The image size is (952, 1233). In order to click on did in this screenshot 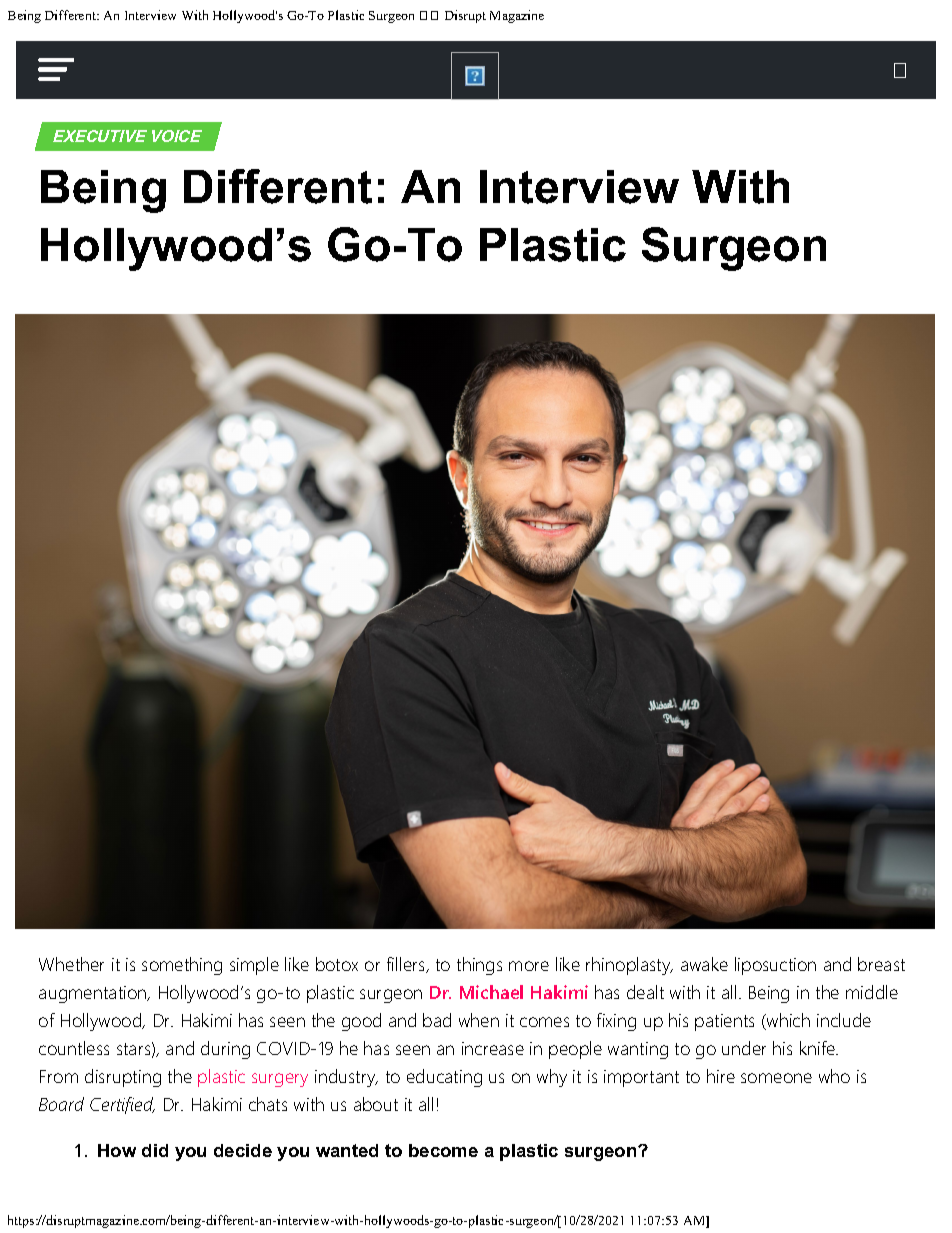, I will do `click(155, 1150)`.
